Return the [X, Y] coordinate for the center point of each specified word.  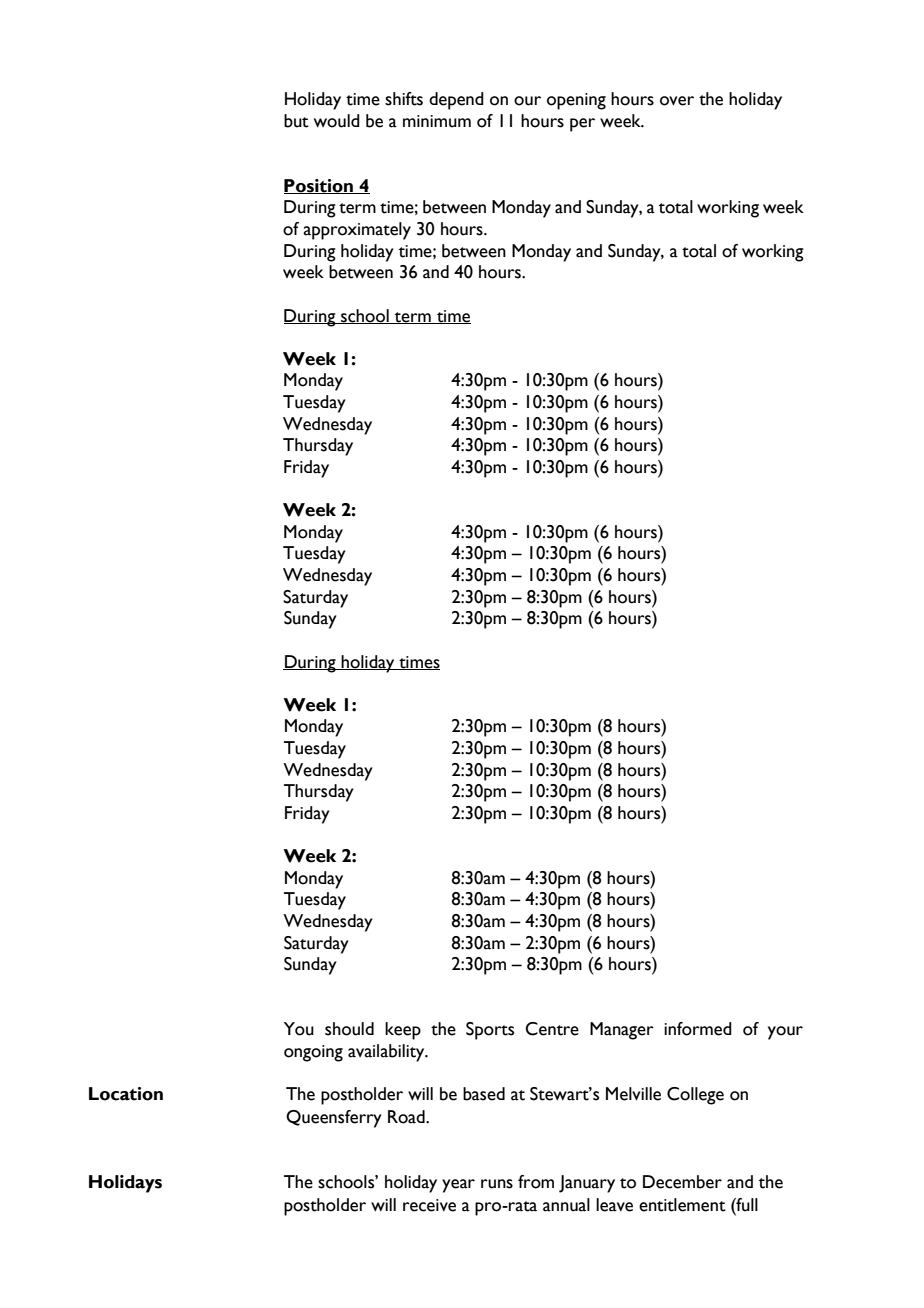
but [296, 121]
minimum [437, 121]
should [349, 1029]
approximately [357, 231]
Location [126, 1094]
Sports [490, 1031]
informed [698, 1029]
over [677, 101]
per [582, 125]
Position [319, 186]
